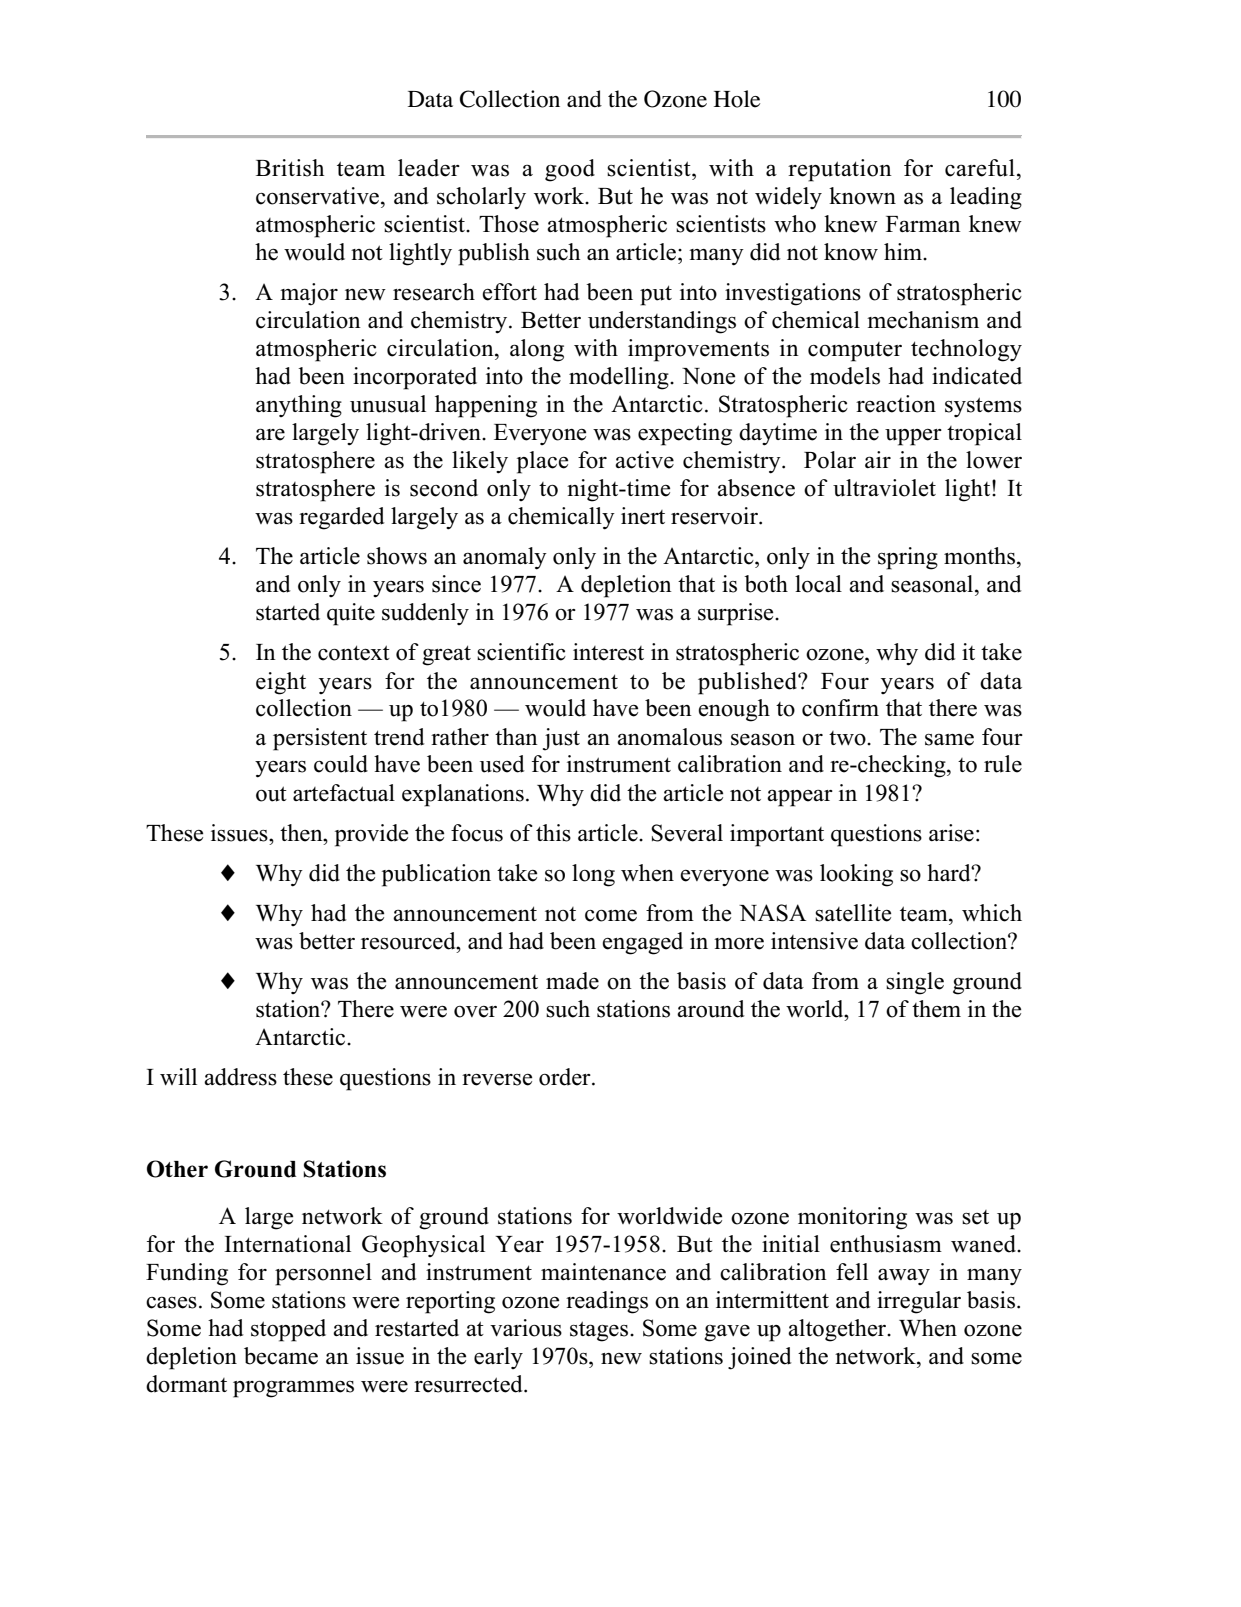  What do you see at coordinates (566, 1077) in the screenshot?
I see `order` at bounding box center [566, 1077].
